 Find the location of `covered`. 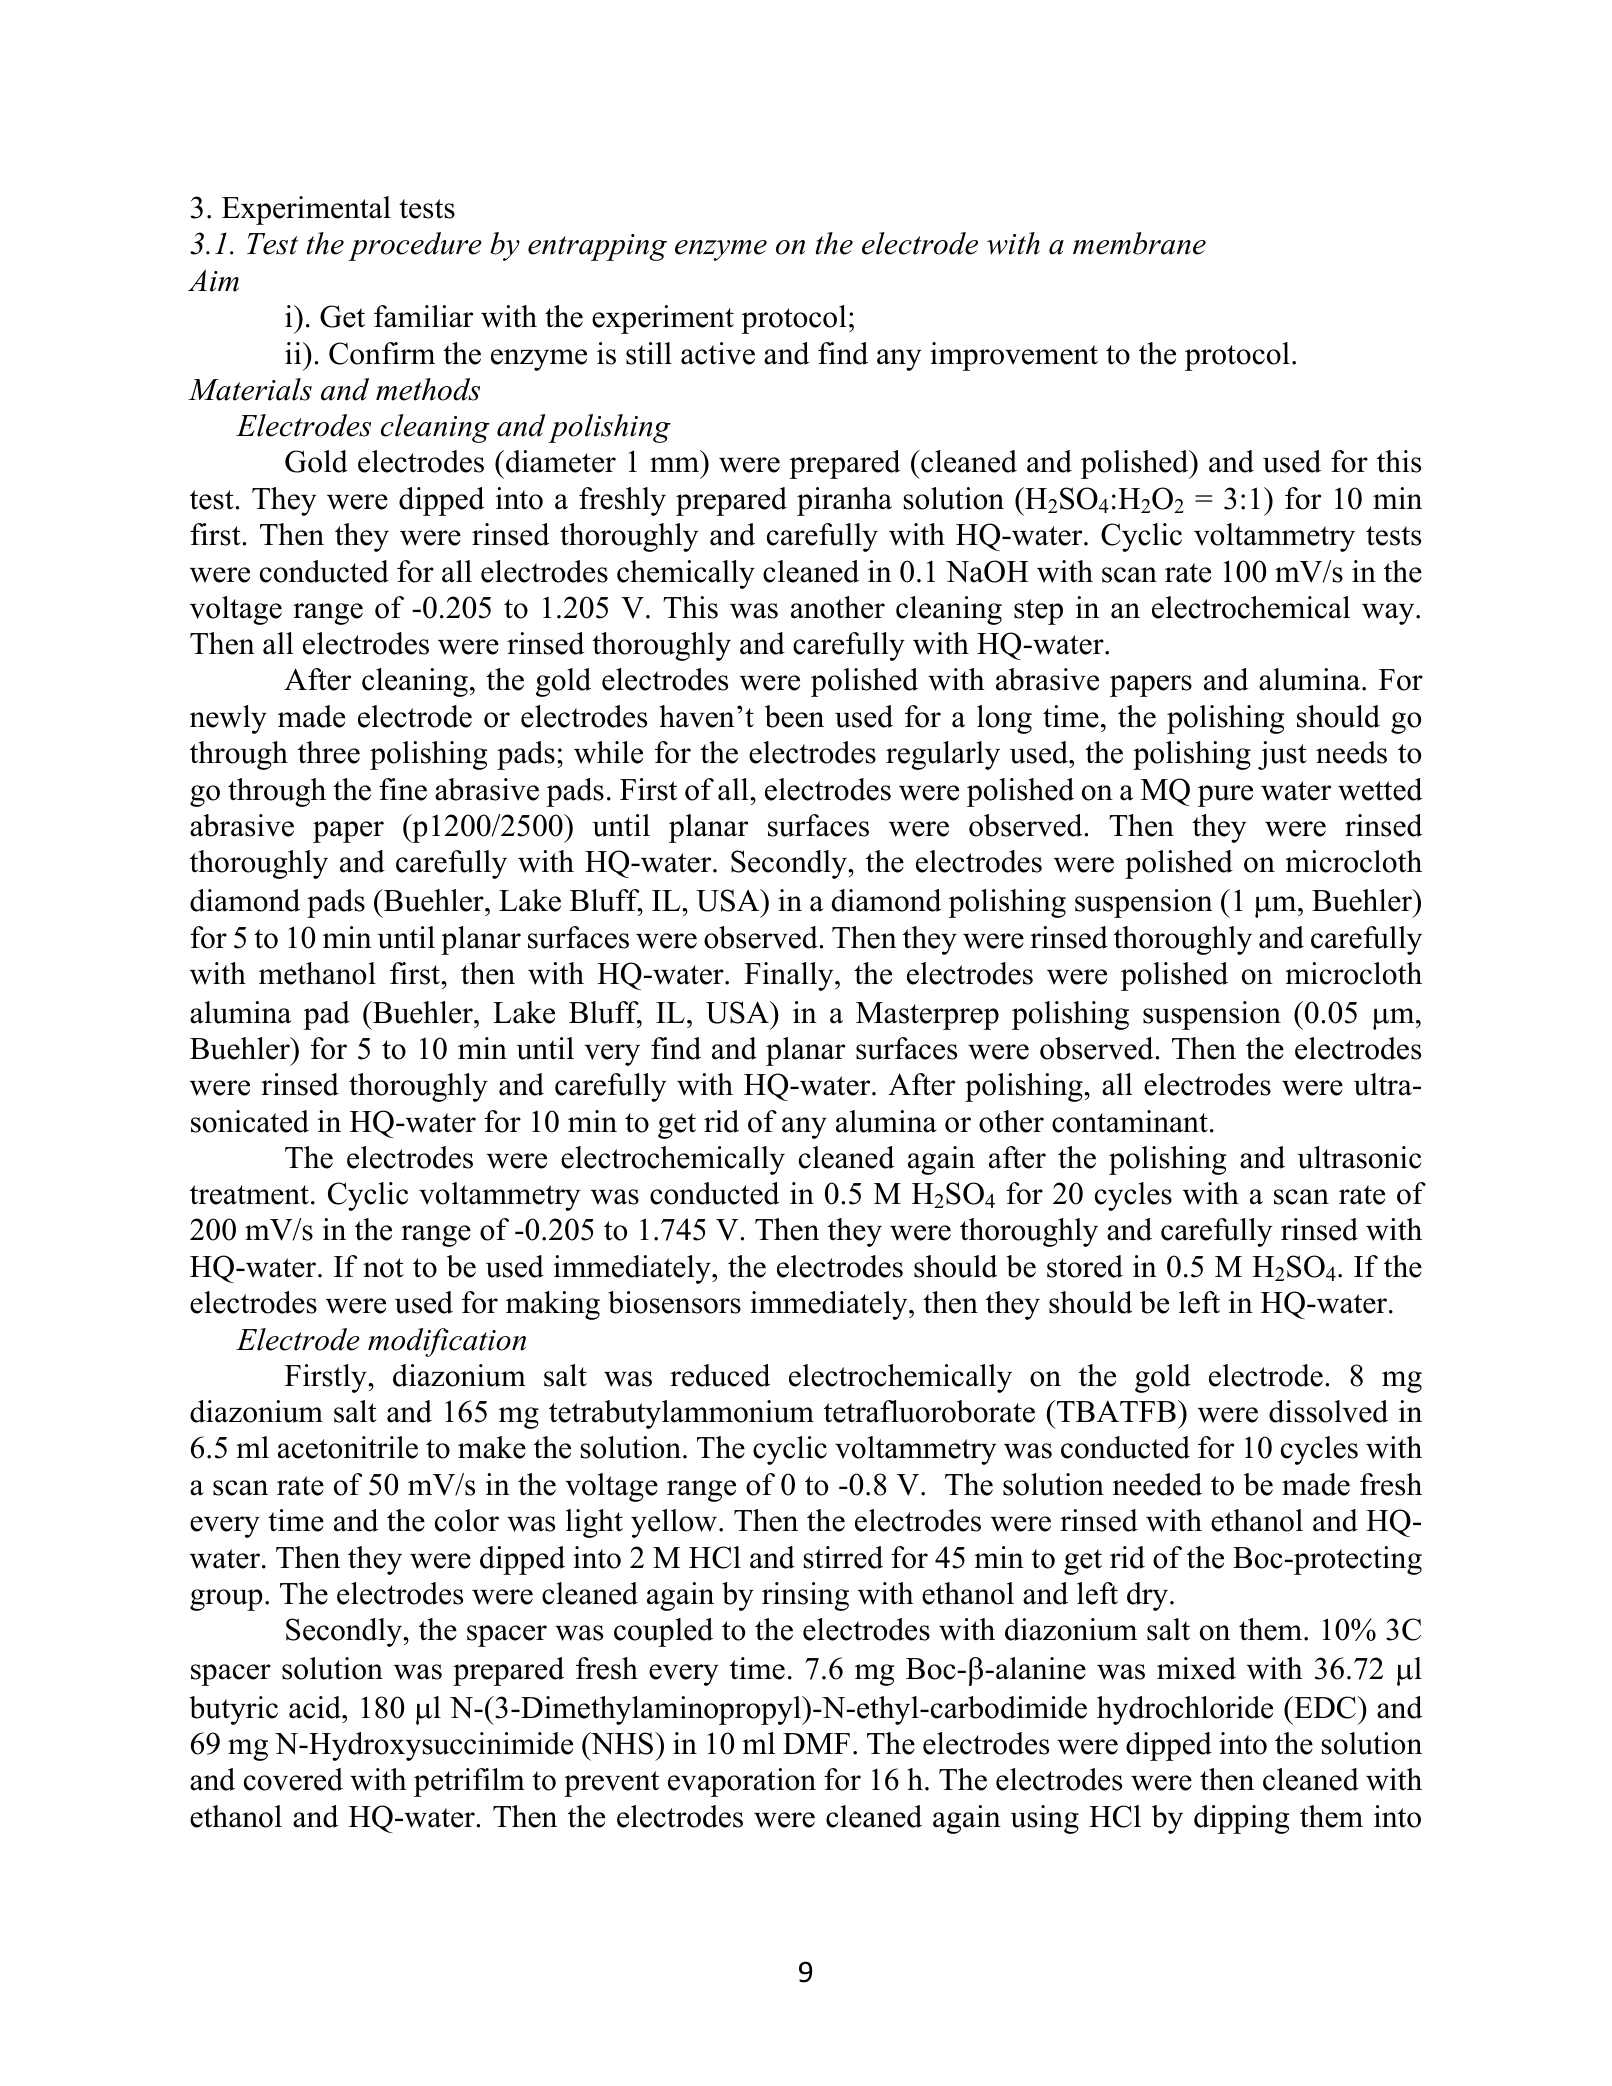

covered is located at coordinates (293, 1779).
